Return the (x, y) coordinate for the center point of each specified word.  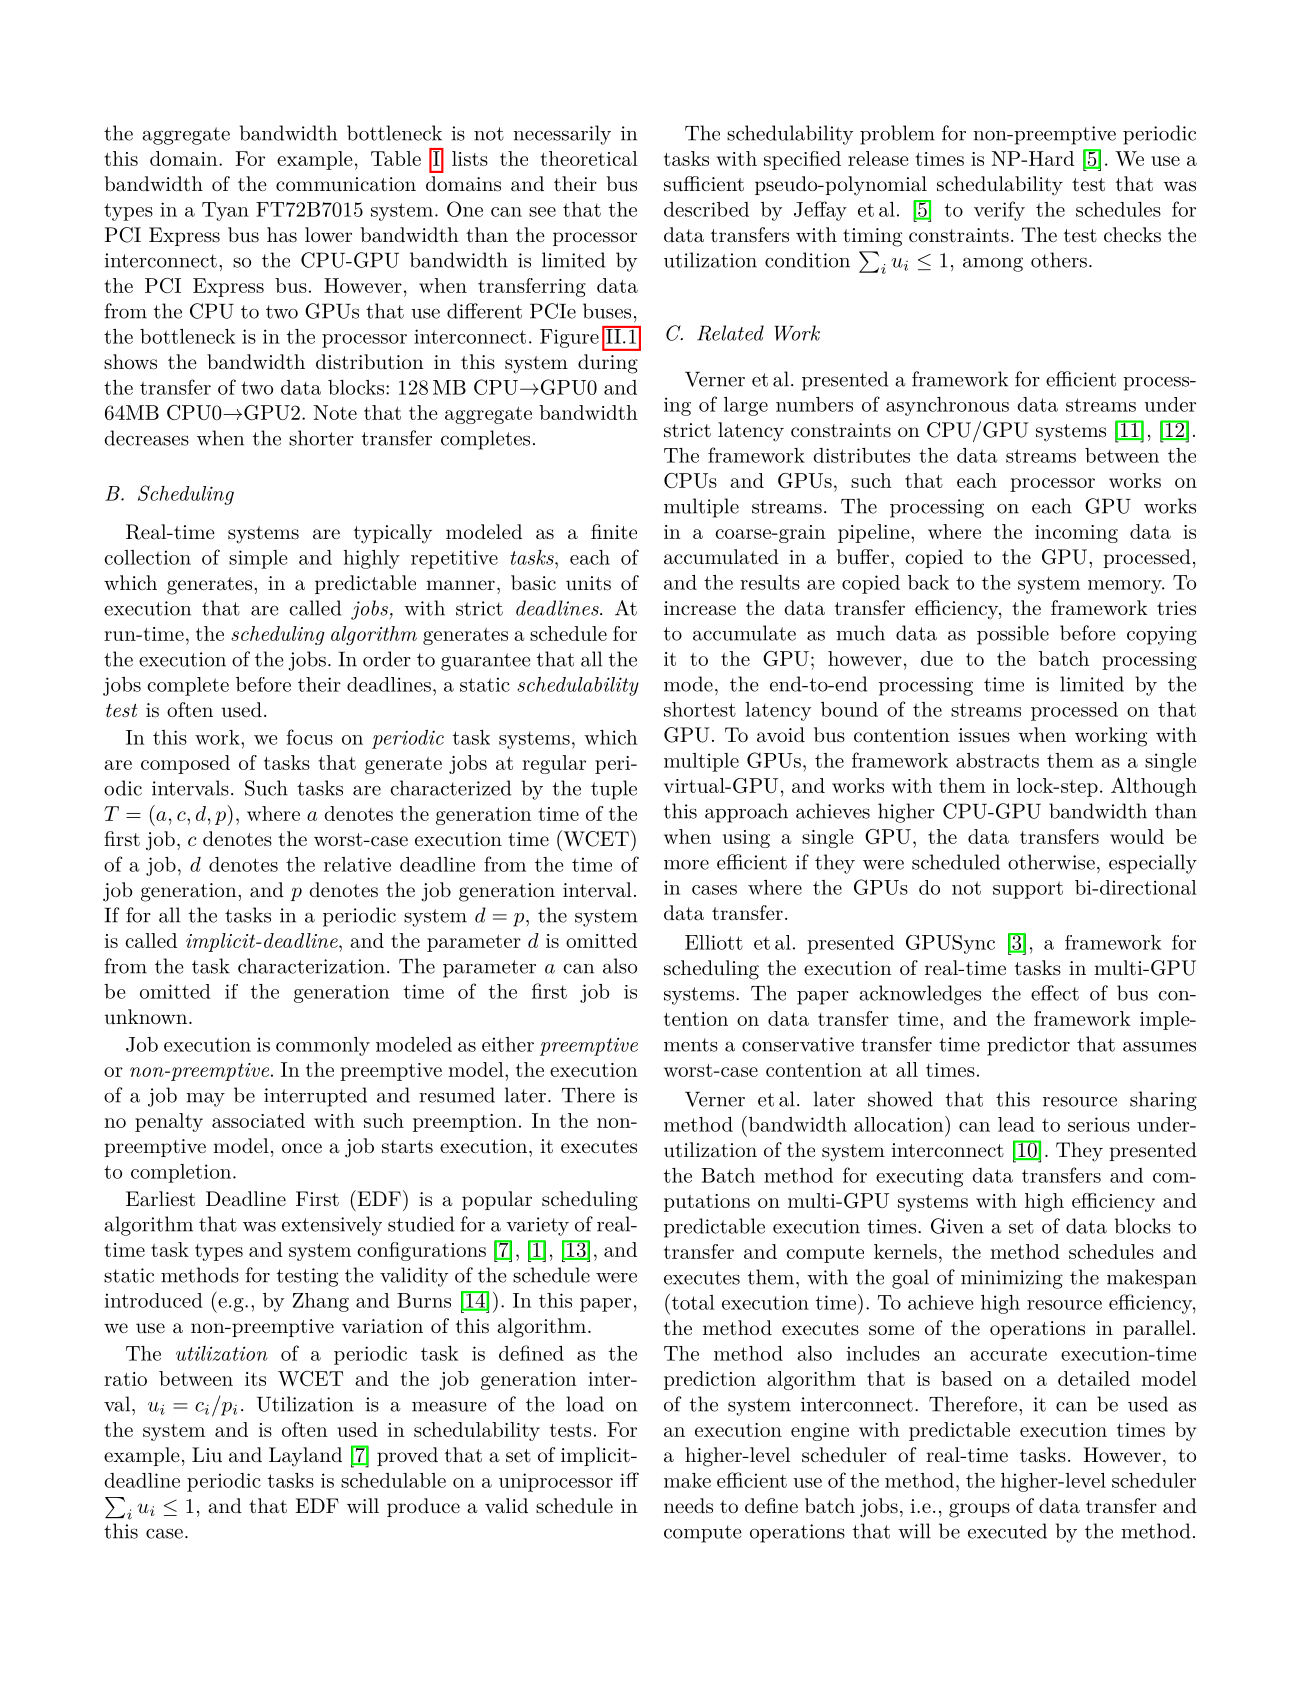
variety (537, 1226)
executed (1007, 1531)
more (686, 865)
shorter (321, 438)
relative (357, 864)
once (302, 1148)
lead (1016, 1124)
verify (999, 211)
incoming (1076, 534)
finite (614, 531)
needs (688, 1506)
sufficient (704, 184)
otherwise (1051, 862)
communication (346, 184)
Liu (207, 1454)
